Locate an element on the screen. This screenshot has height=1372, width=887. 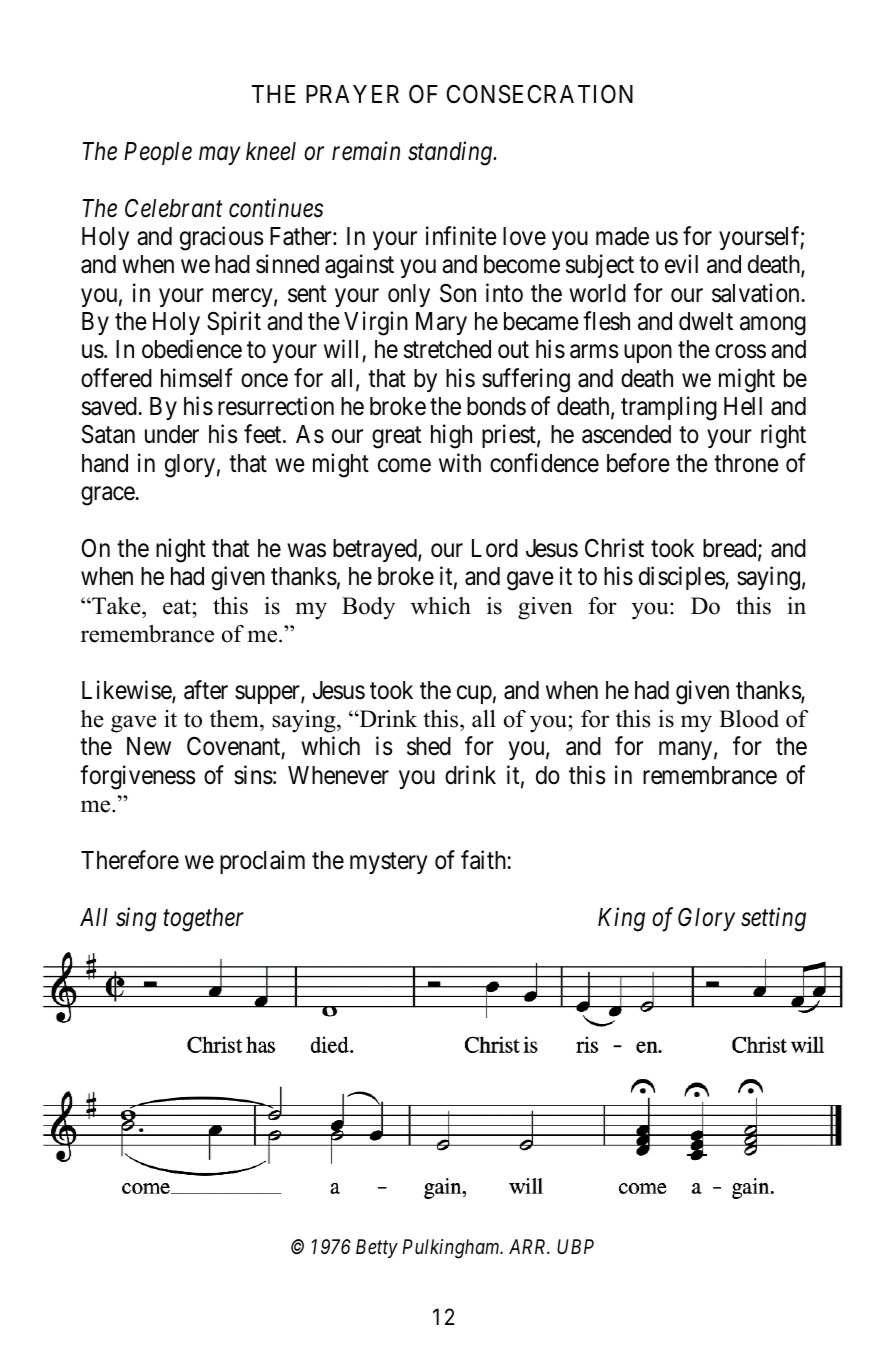
under is located at coordinates (172, 434).
